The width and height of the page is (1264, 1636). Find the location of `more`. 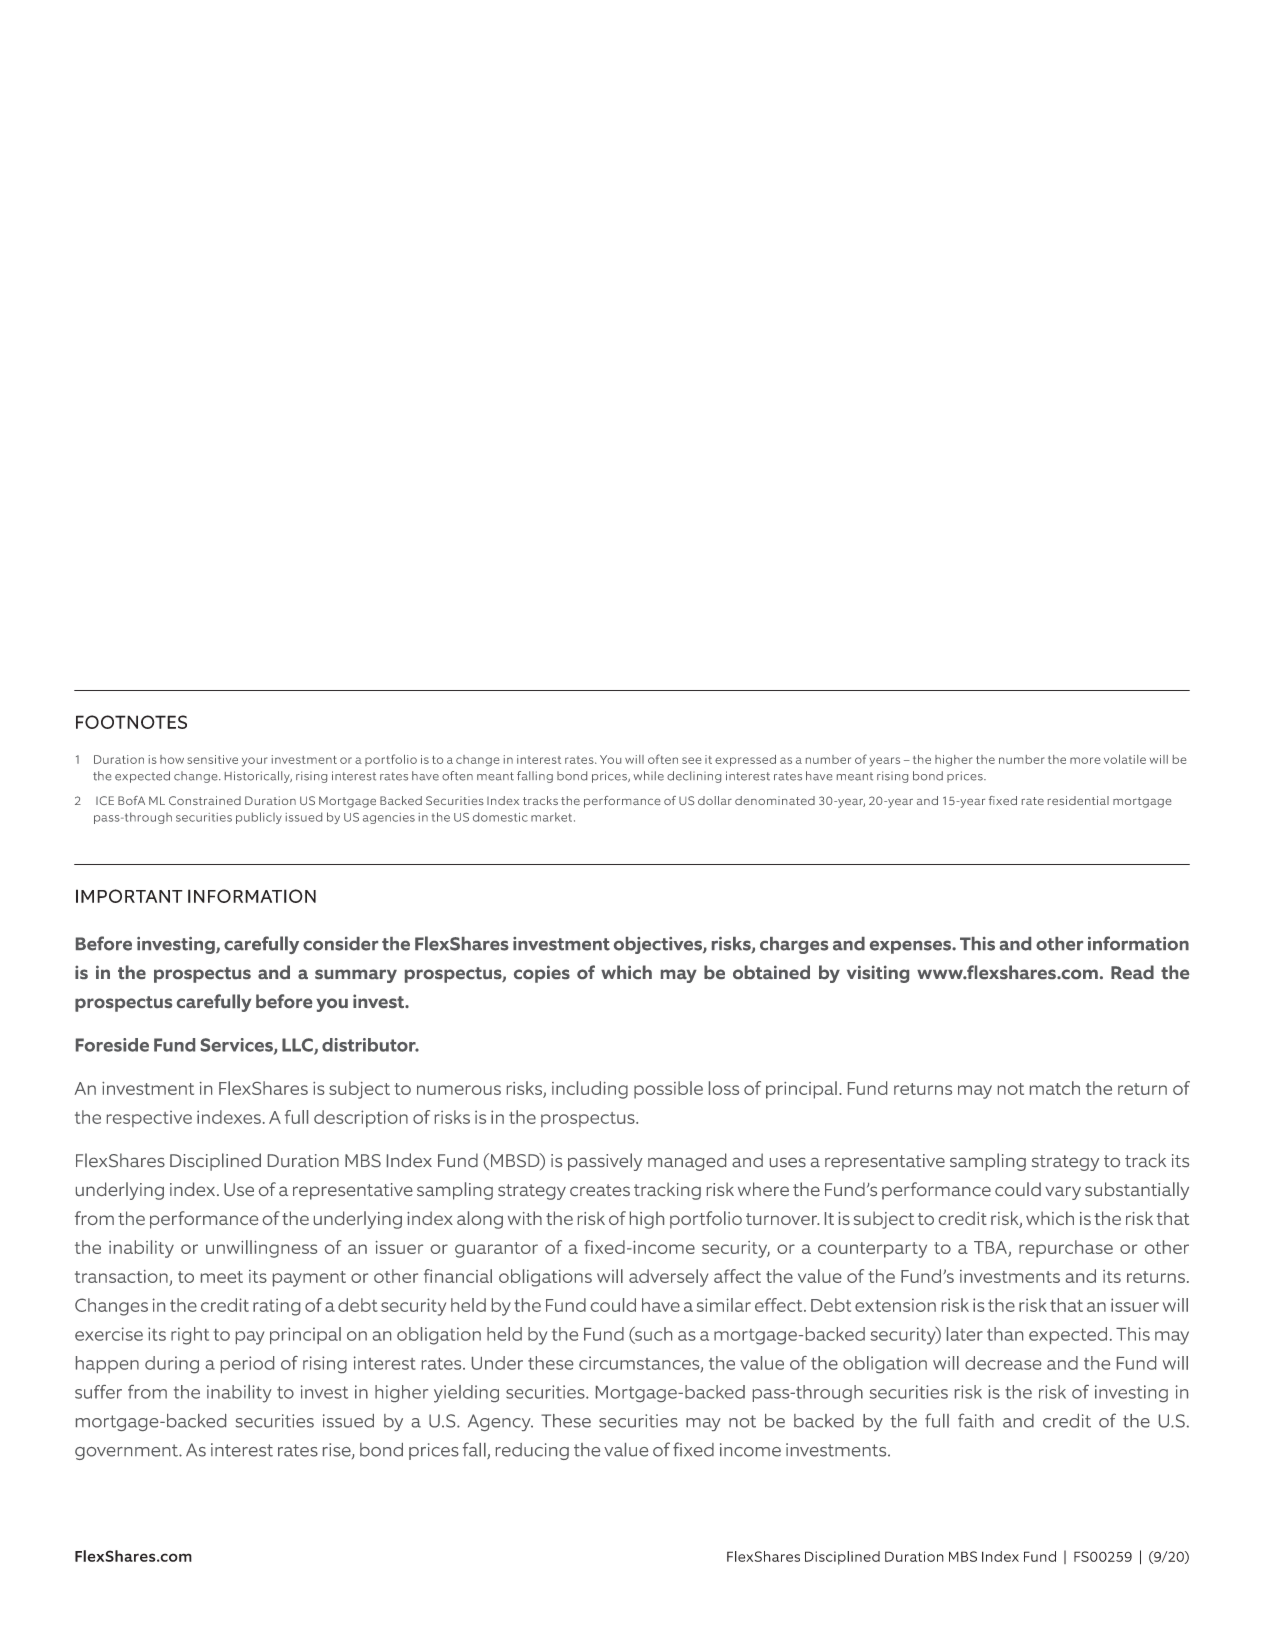

more is located at coordinates (1085, 760).
